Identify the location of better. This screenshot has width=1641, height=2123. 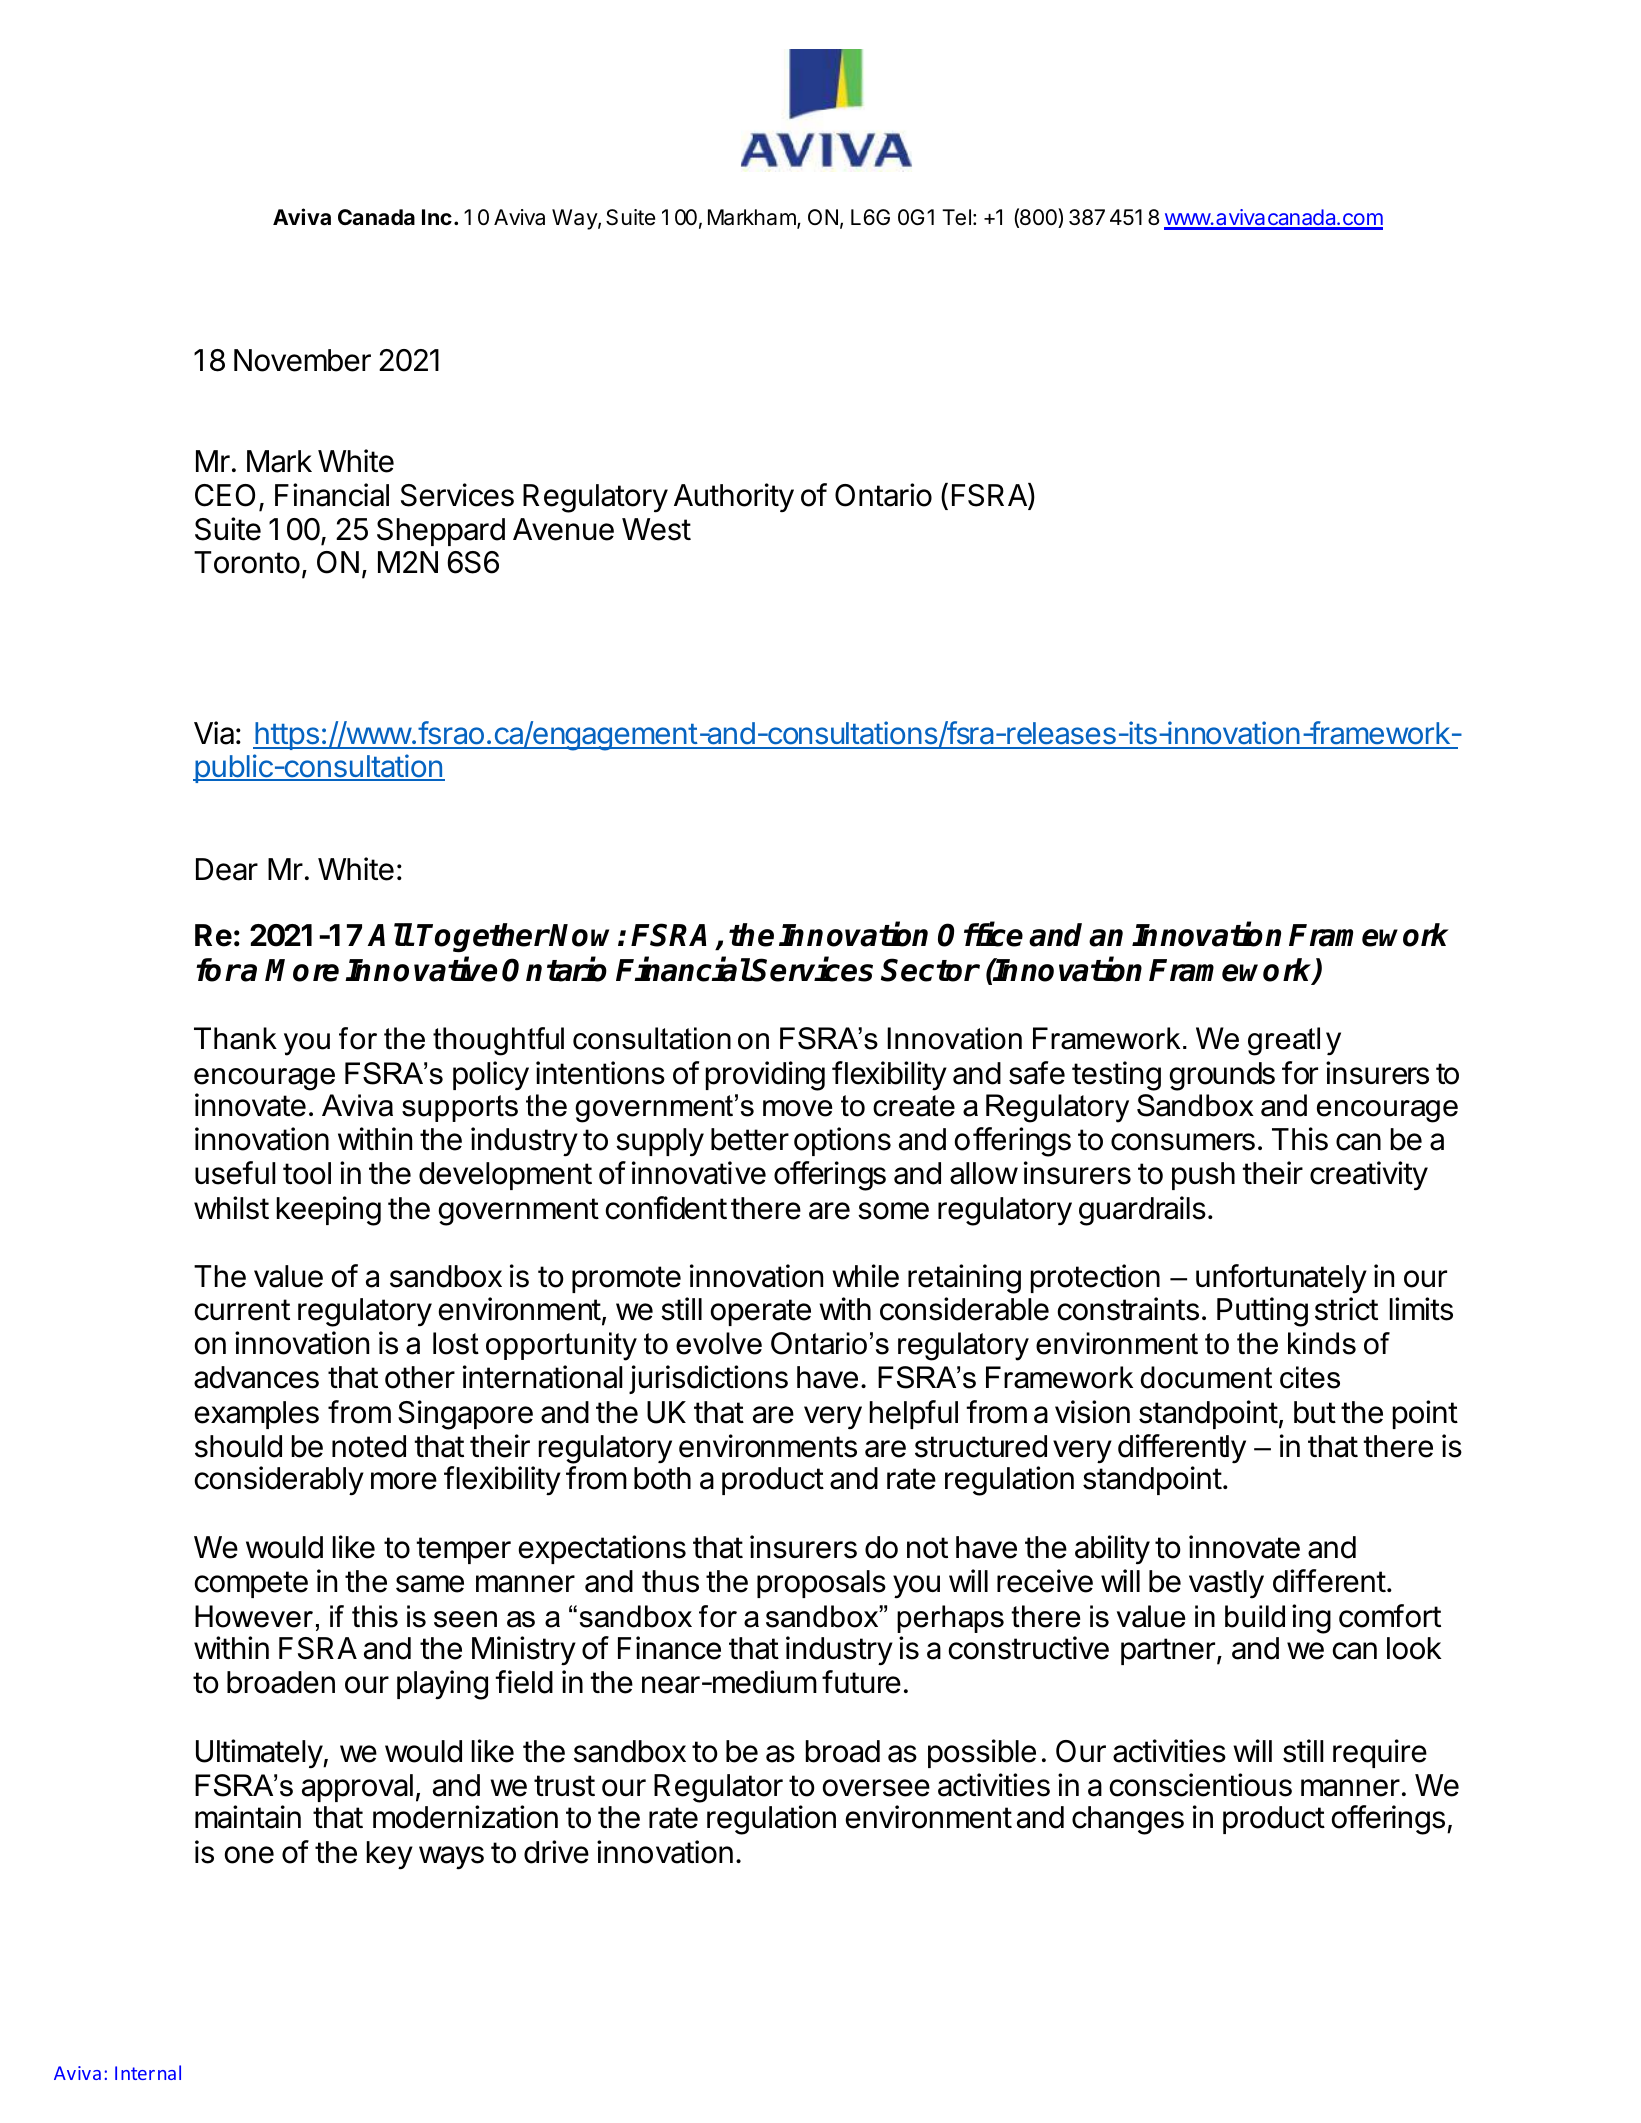
(750, 1139).
